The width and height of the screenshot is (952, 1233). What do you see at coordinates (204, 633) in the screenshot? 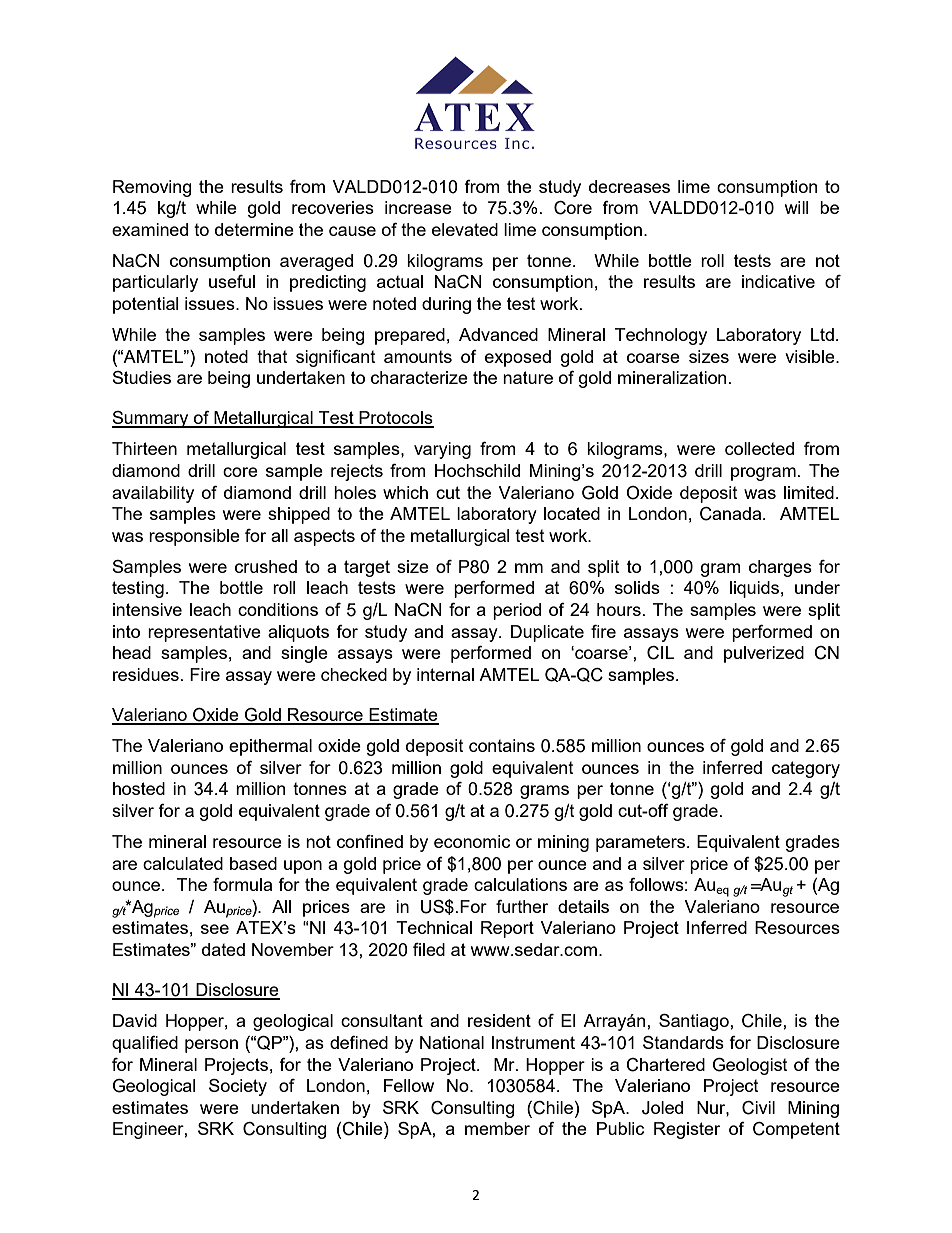
I see `representative` at bounding box center [204, 633].
